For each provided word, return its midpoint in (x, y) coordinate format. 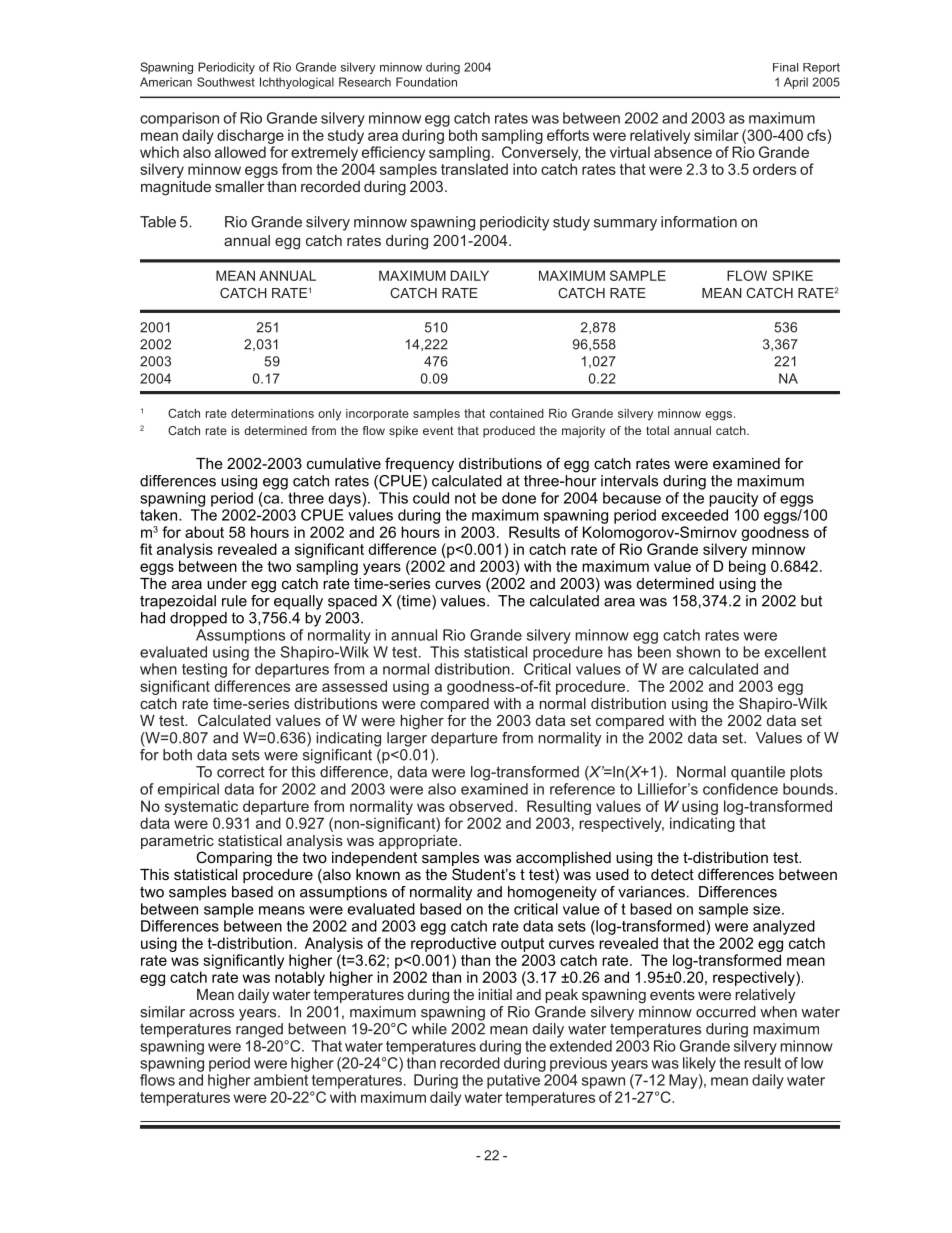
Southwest (226, 82)
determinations (272, 413)
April (796, 83)
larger (407, 739)
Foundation (426, 82)
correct (241, 772)
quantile (758, 773)
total (657, 430)
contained (517, 413)
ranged (259, 1030)
